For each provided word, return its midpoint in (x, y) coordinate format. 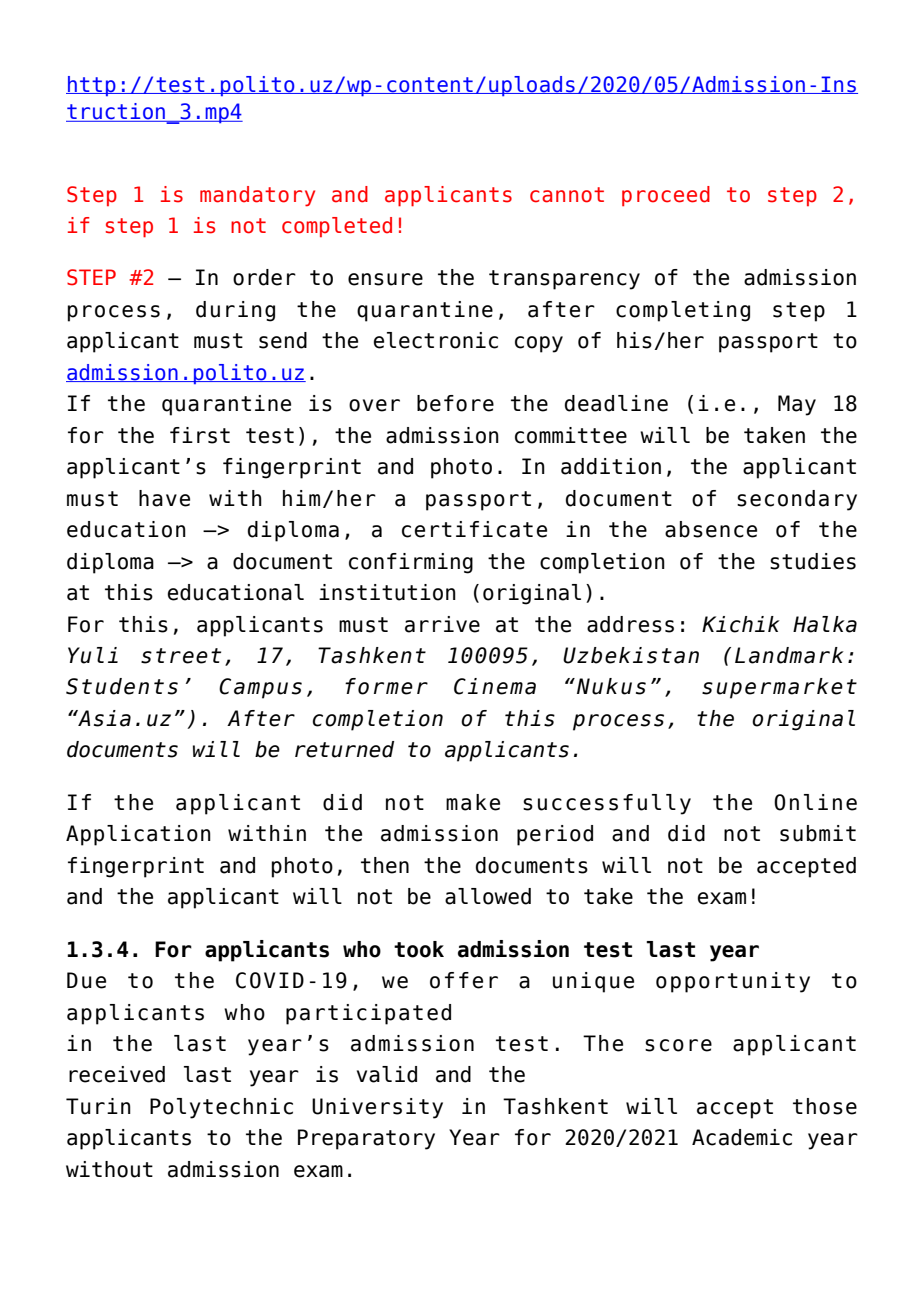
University (377, 1108)
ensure (385, 279)
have (164, 498)
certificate (474, 529)
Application (138, 835)
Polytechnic (221, 1108)
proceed (666, 196)
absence (711, 529)
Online (815, 802)
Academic (742, 1137)
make (473, 802)
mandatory (257, 196)
